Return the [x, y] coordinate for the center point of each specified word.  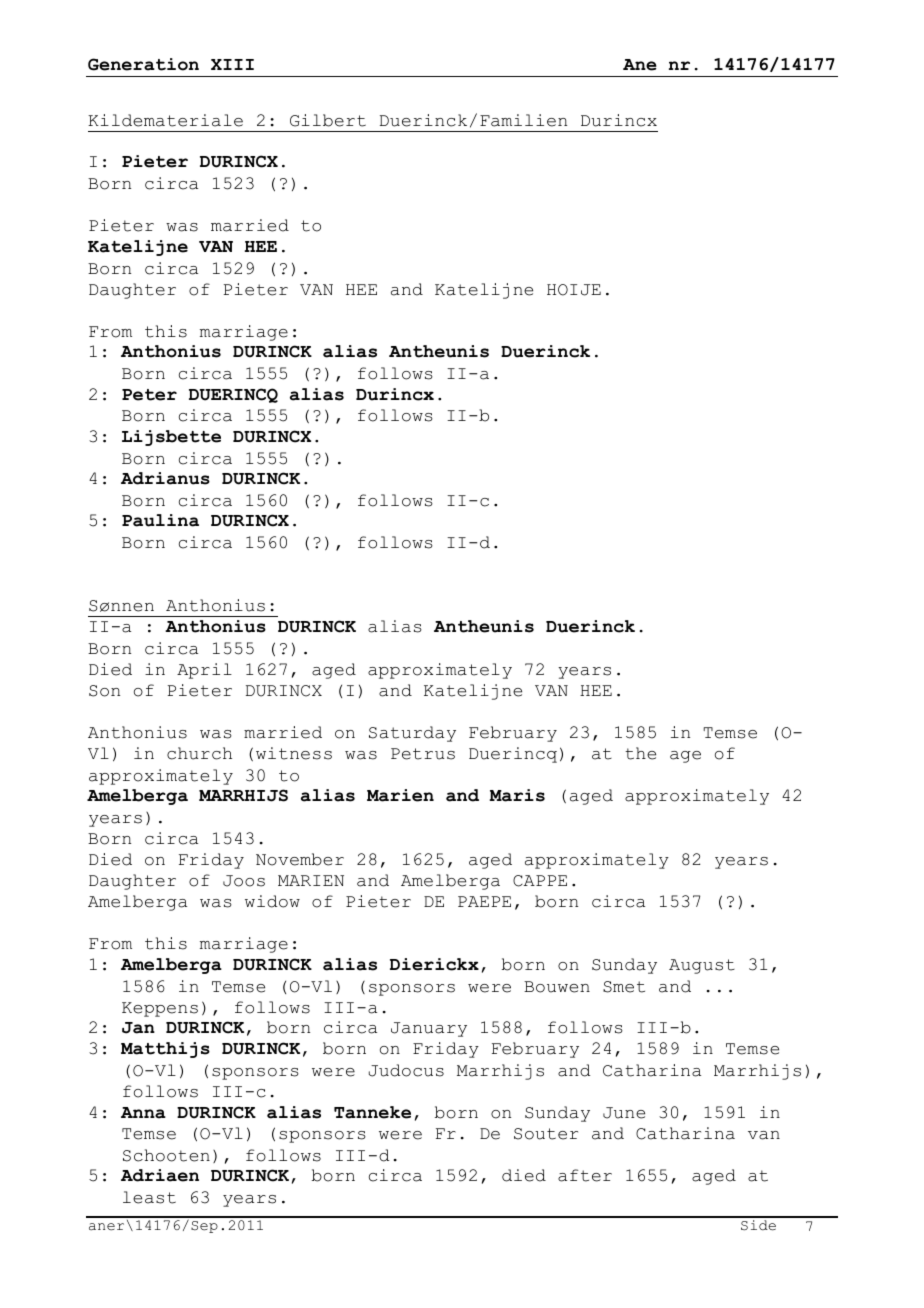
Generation [143, 64]
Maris [517, 795]
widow [272, 901]
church [199, 753]
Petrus [423, 754]
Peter [149, 395]
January [429, 1029]
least [149, 1197]
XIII [232, 64]
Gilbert [328, 120]
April [204, 671]
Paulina [160, 520]
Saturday [412, 734]
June [624, 1113]
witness [294, 753]
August [702, 966]
